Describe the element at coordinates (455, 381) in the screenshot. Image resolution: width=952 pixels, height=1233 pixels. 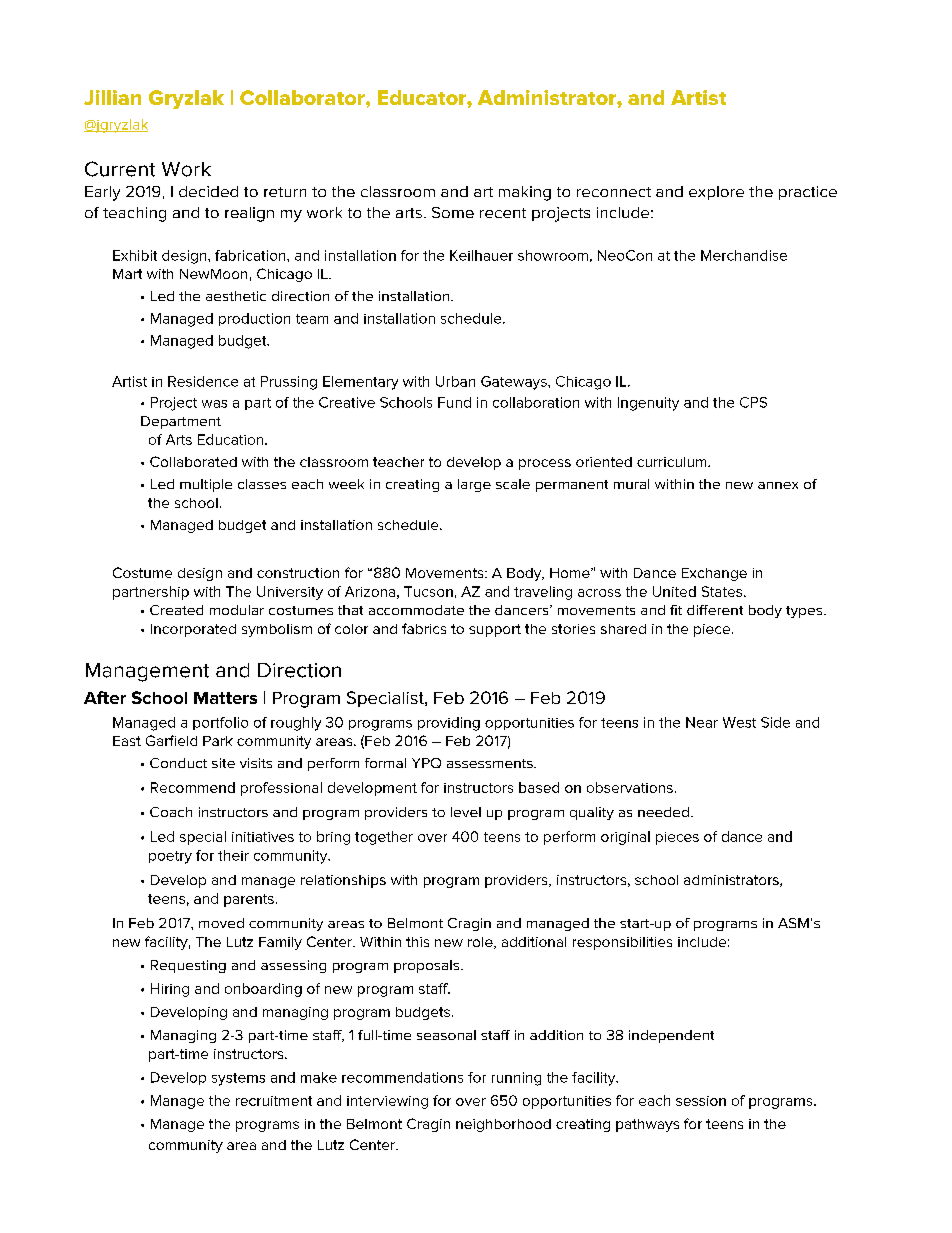
I see `Urban` at that location.
